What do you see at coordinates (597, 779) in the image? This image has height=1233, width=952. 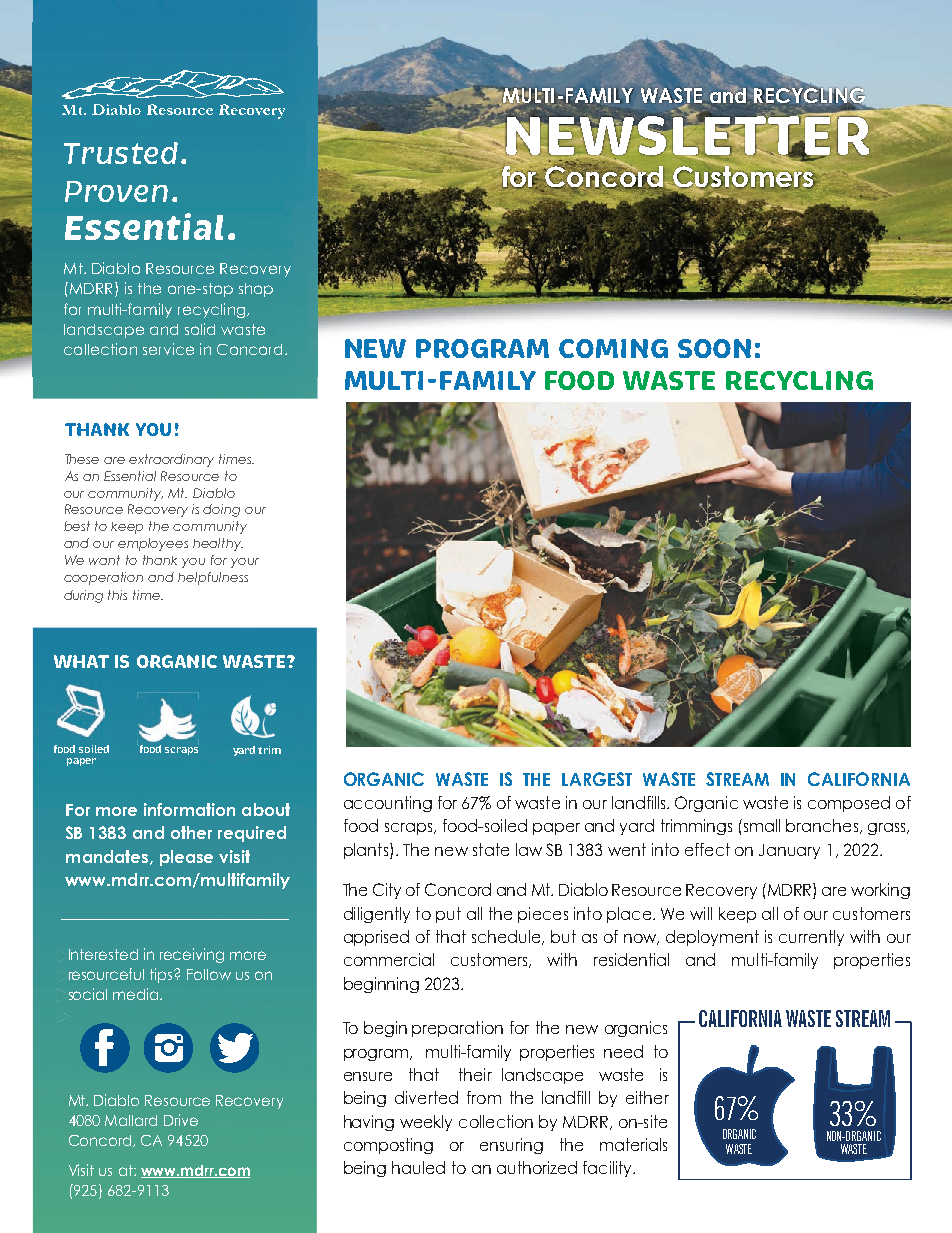 I see `LARGEST` at bounding box center [597, 779].
